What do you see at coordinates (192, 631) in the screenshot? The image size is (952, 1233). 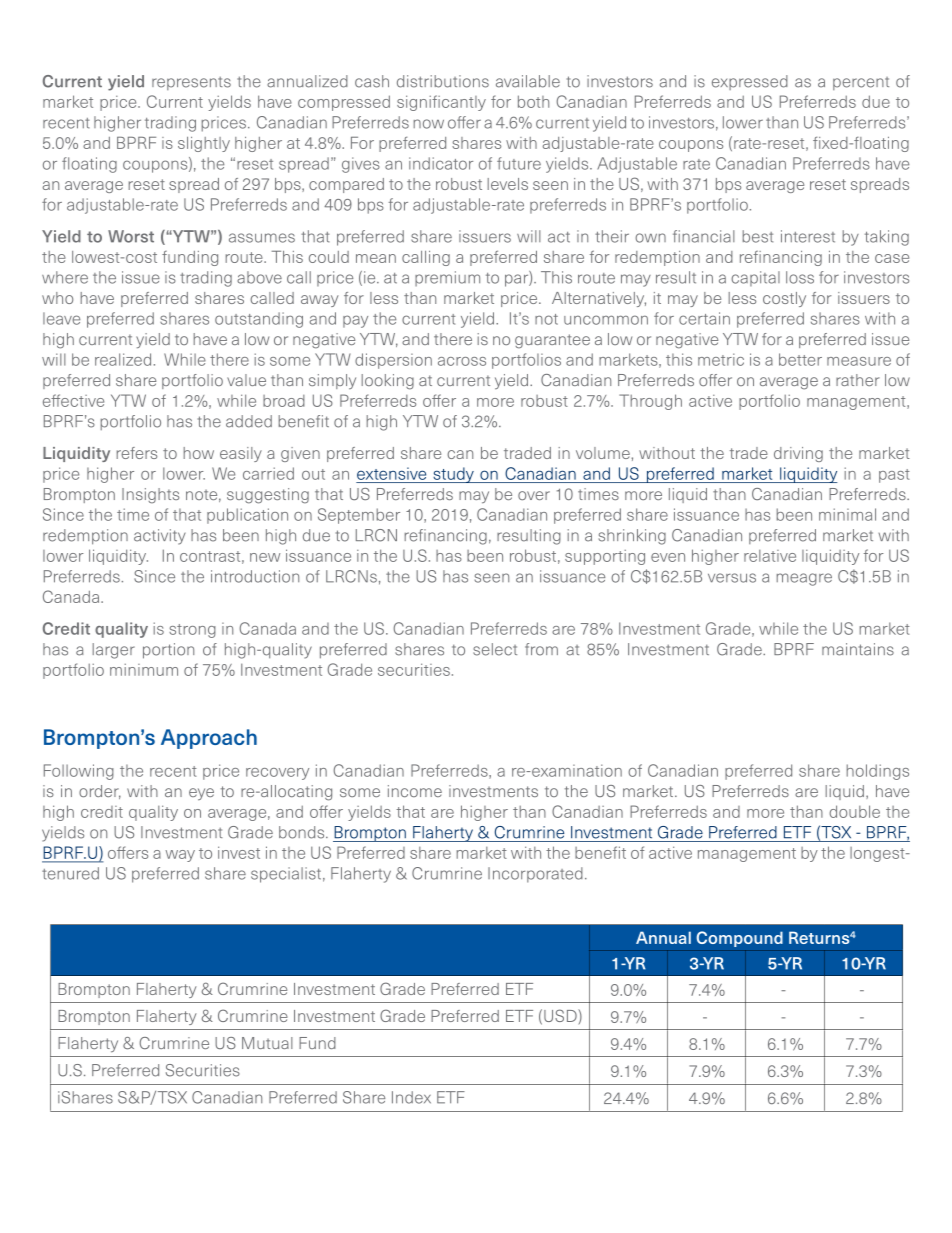 I see `strong` at bounding box center [192, 631].
